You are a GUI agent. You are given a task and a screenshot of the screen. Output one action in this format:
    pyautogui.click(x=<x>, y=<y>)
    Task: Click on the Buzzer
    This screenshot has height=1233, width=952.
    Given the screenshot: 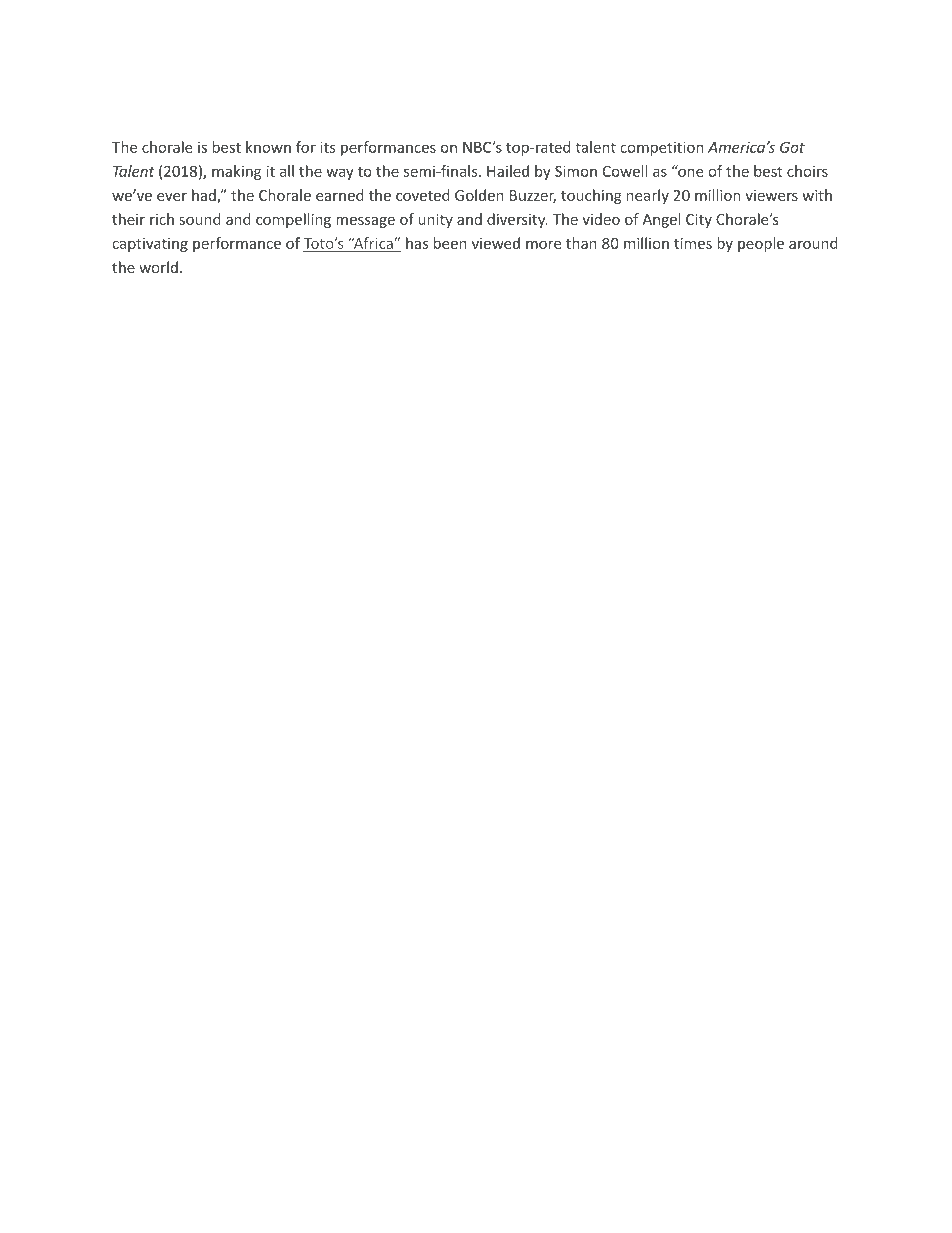 What is the action you would take?
    pyautogui.click(x=533, y=196)
